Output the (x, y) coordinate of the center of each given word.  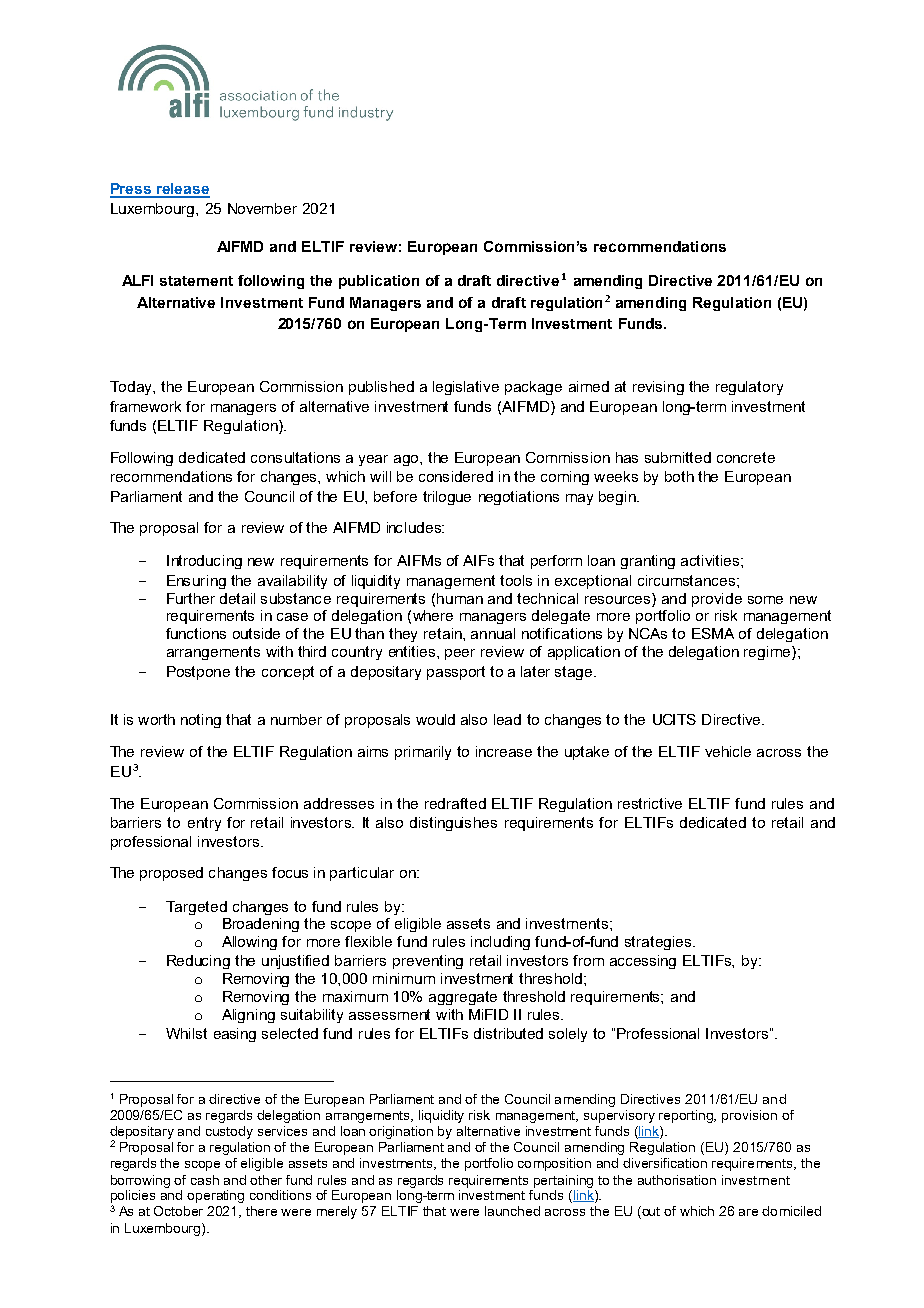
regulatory (749, 388)
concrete (746, 457)
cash (205, 1180)
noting (201, 721)
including (500, 943)
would (435, 719)
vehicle (728, 751)
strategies (659, 943)
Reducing (198, 962)
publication (379, 282)
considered (456, 476)
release (182, 190)
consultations (295, 457)
